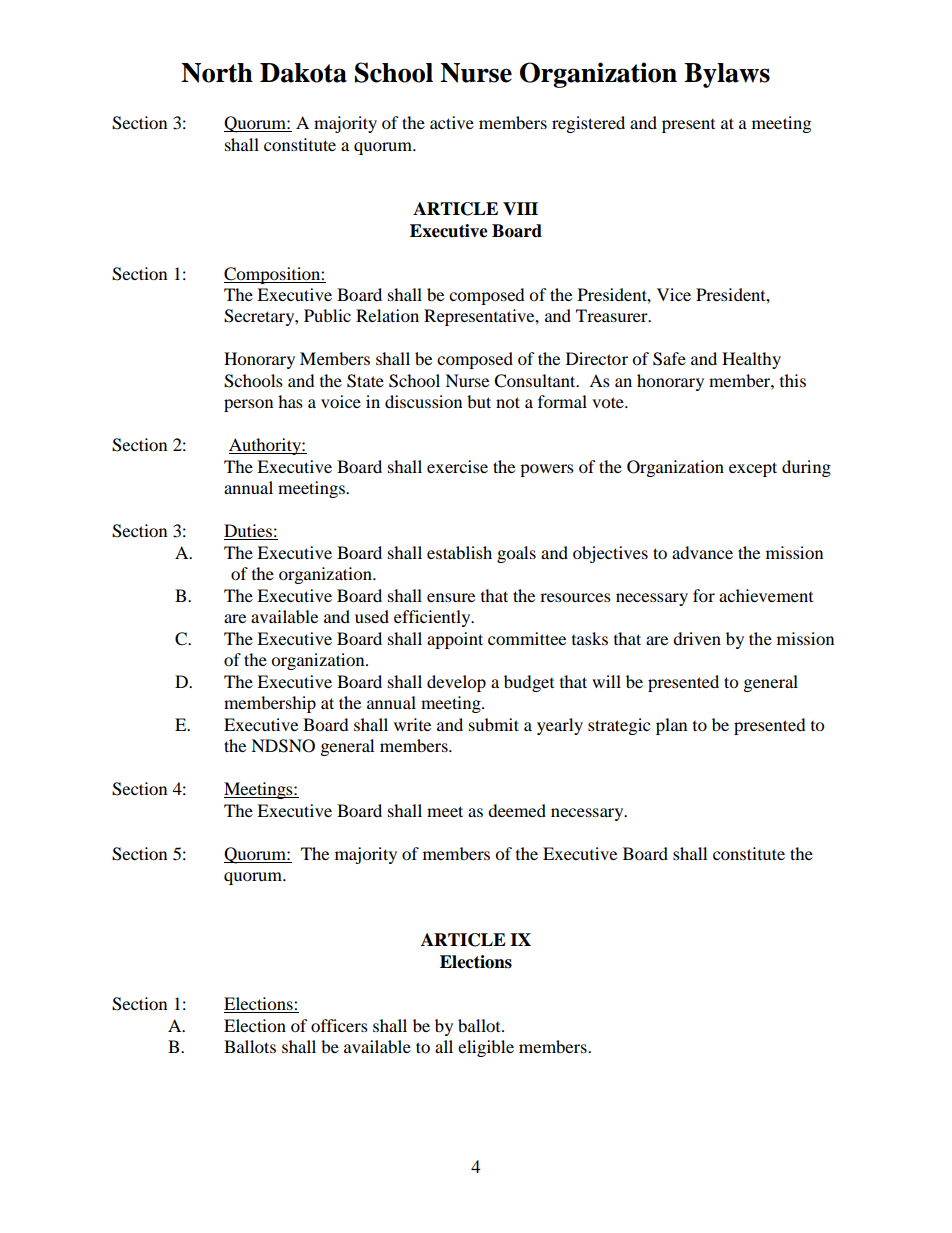 This page has height=1233, width=952. Describe the element at coordinates (671, 726) in the page. I see `plan` at that location.
